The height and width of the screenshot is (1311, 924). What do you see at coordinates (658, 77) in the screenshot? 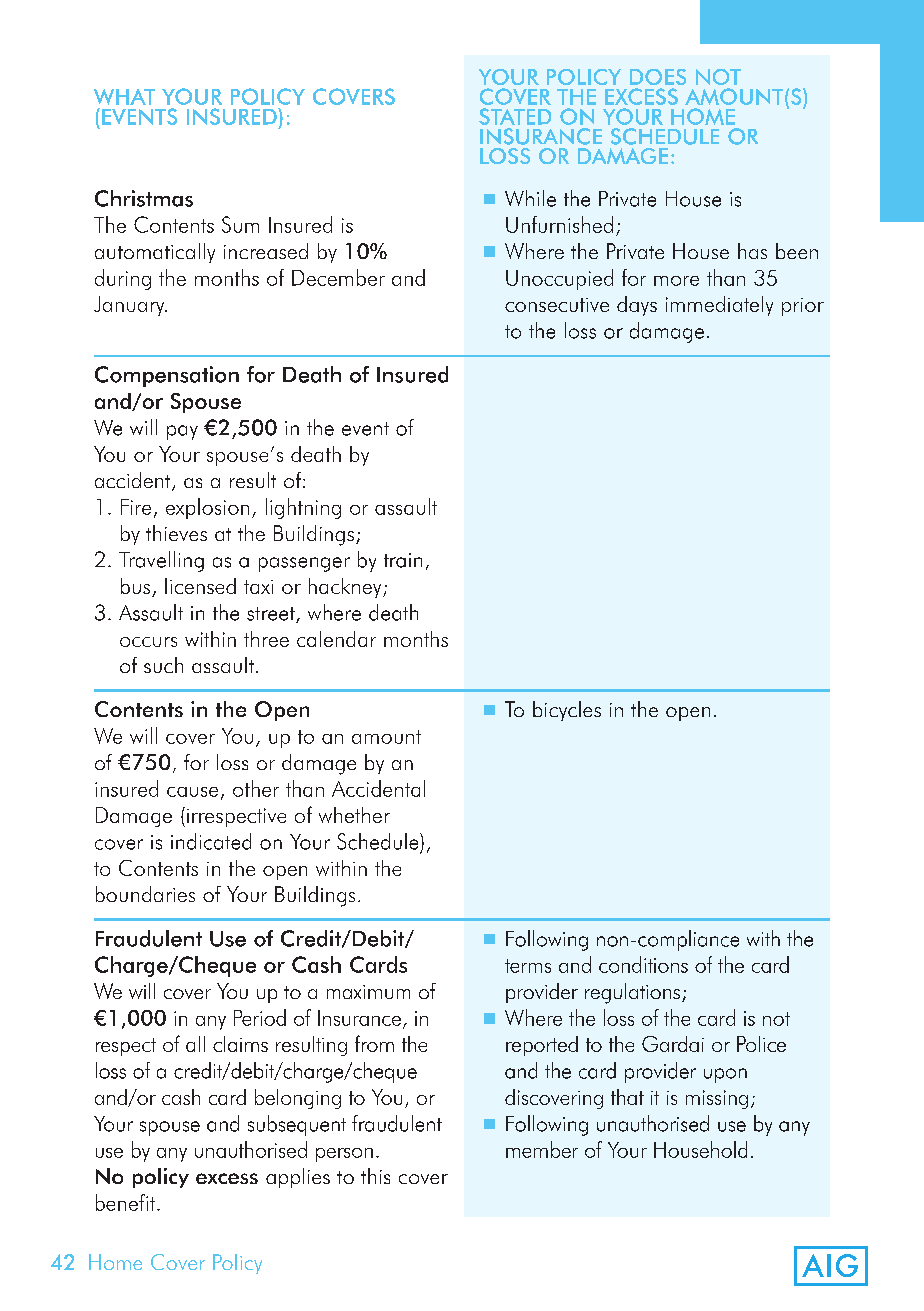
I see `DOES` at bounding box center [658, 77].
